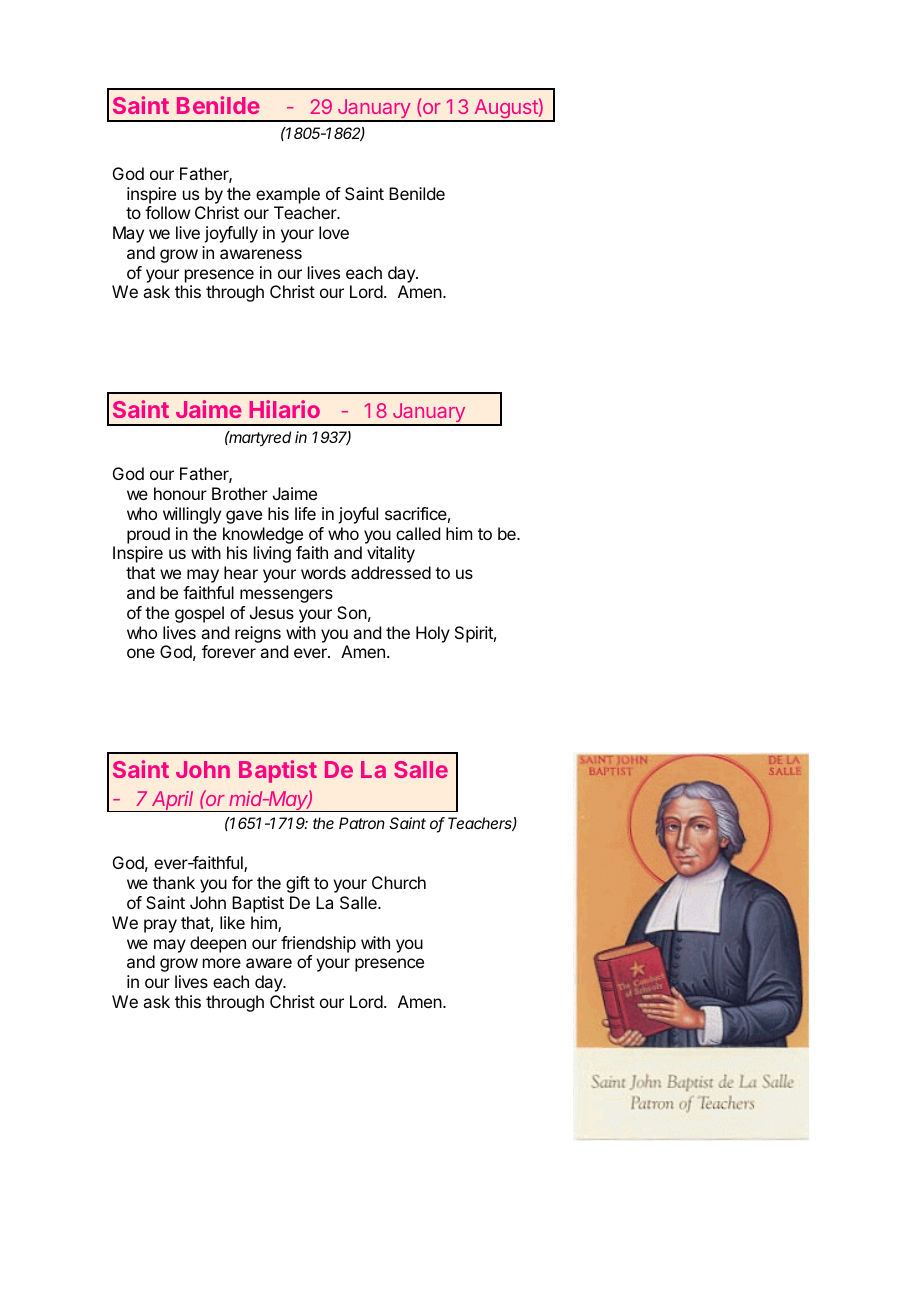 The image size is (924, 1308). Describe the element at coordinates (286, 596) in the screenshot. I see `messengers` at that location.
